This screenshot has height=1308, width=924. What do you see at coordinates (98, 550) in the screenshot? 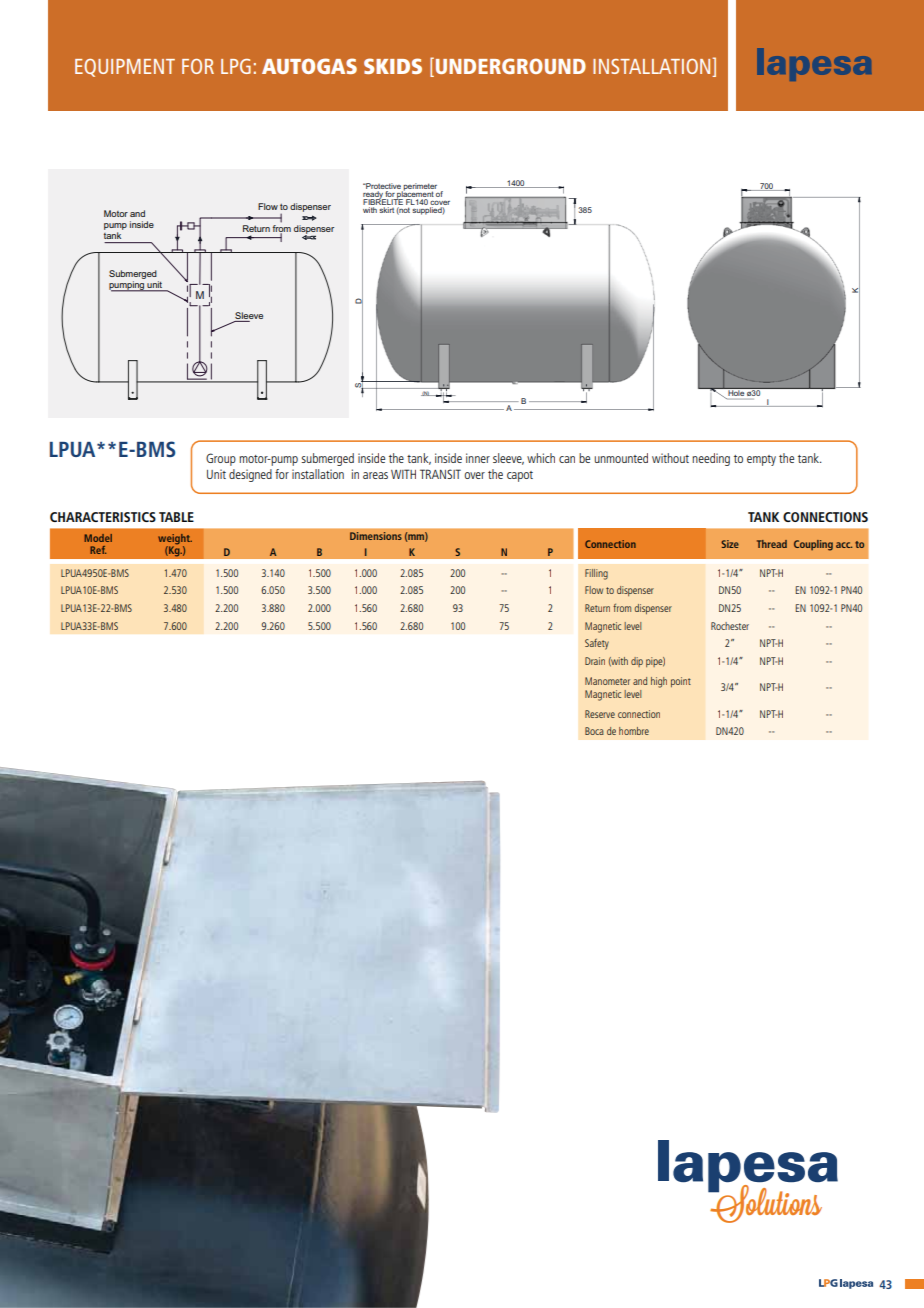
I see `Ref` at bounding box center [98, 550].
